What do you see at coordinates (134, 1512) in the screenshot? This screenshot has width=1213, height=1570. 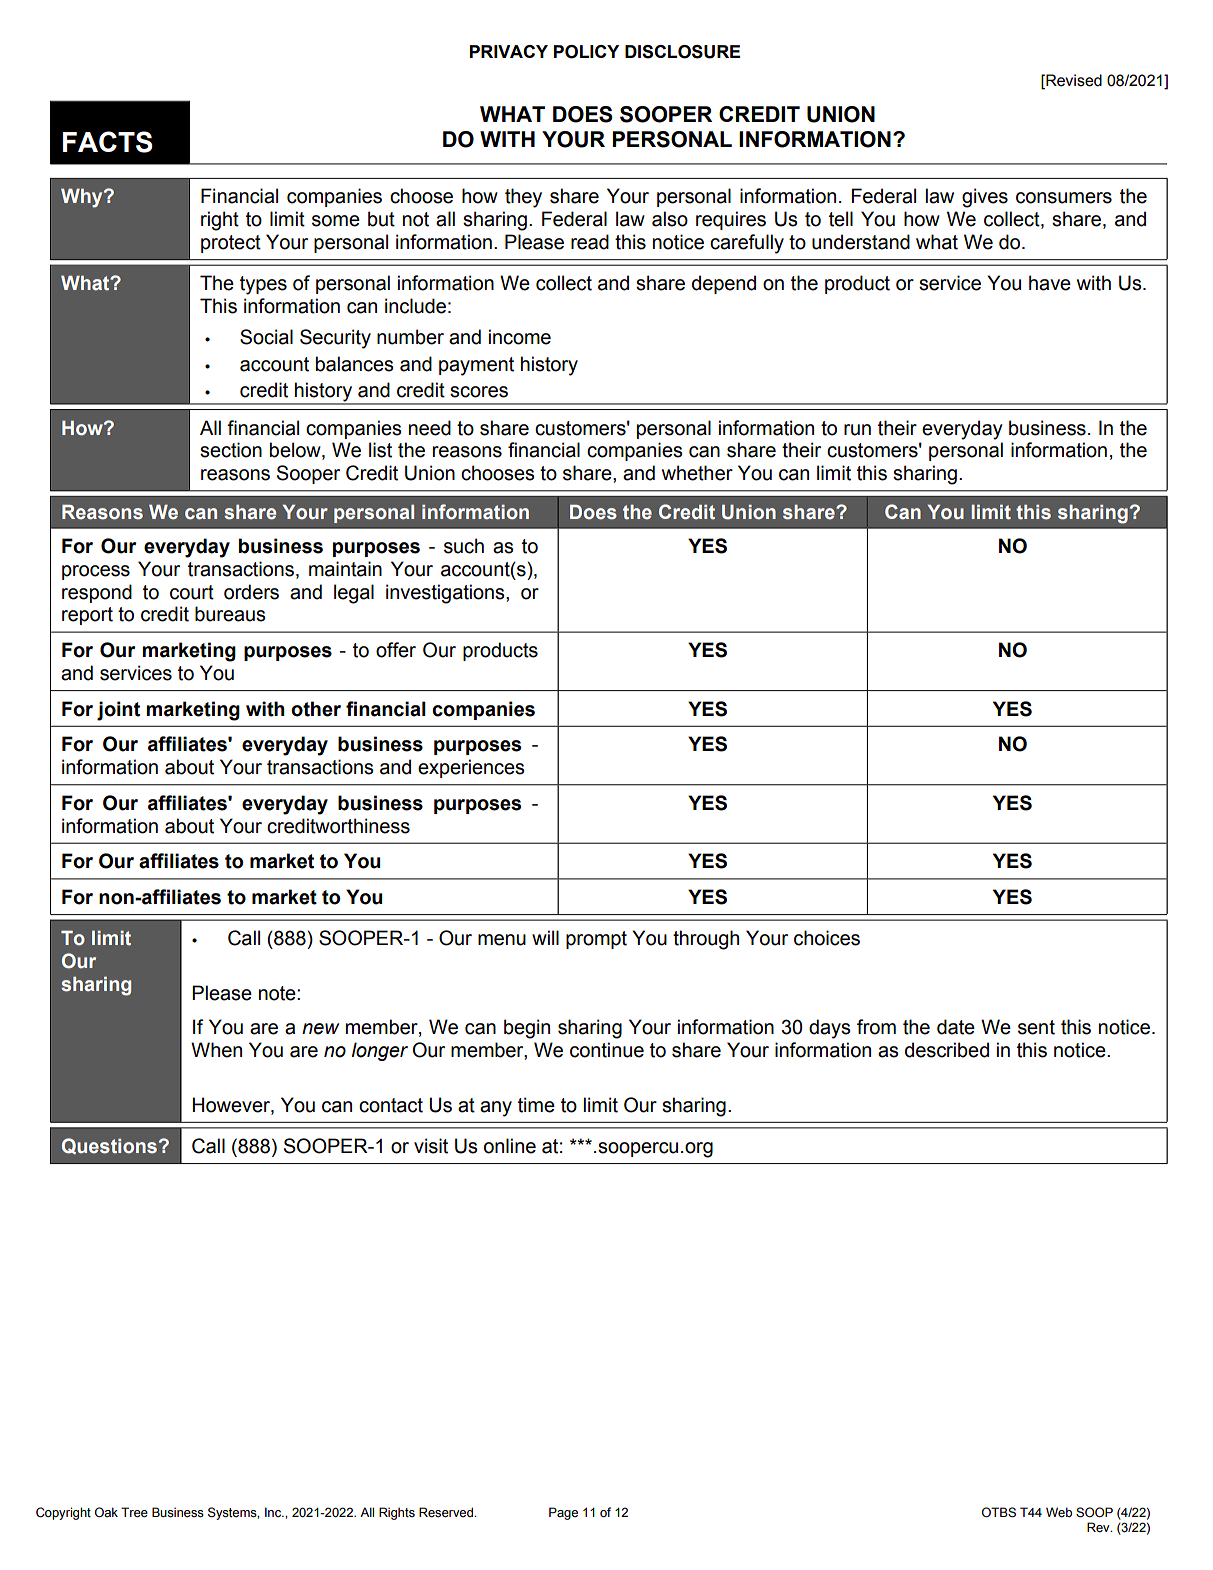 I see `Tree` at bounding box center [134, 1512].
